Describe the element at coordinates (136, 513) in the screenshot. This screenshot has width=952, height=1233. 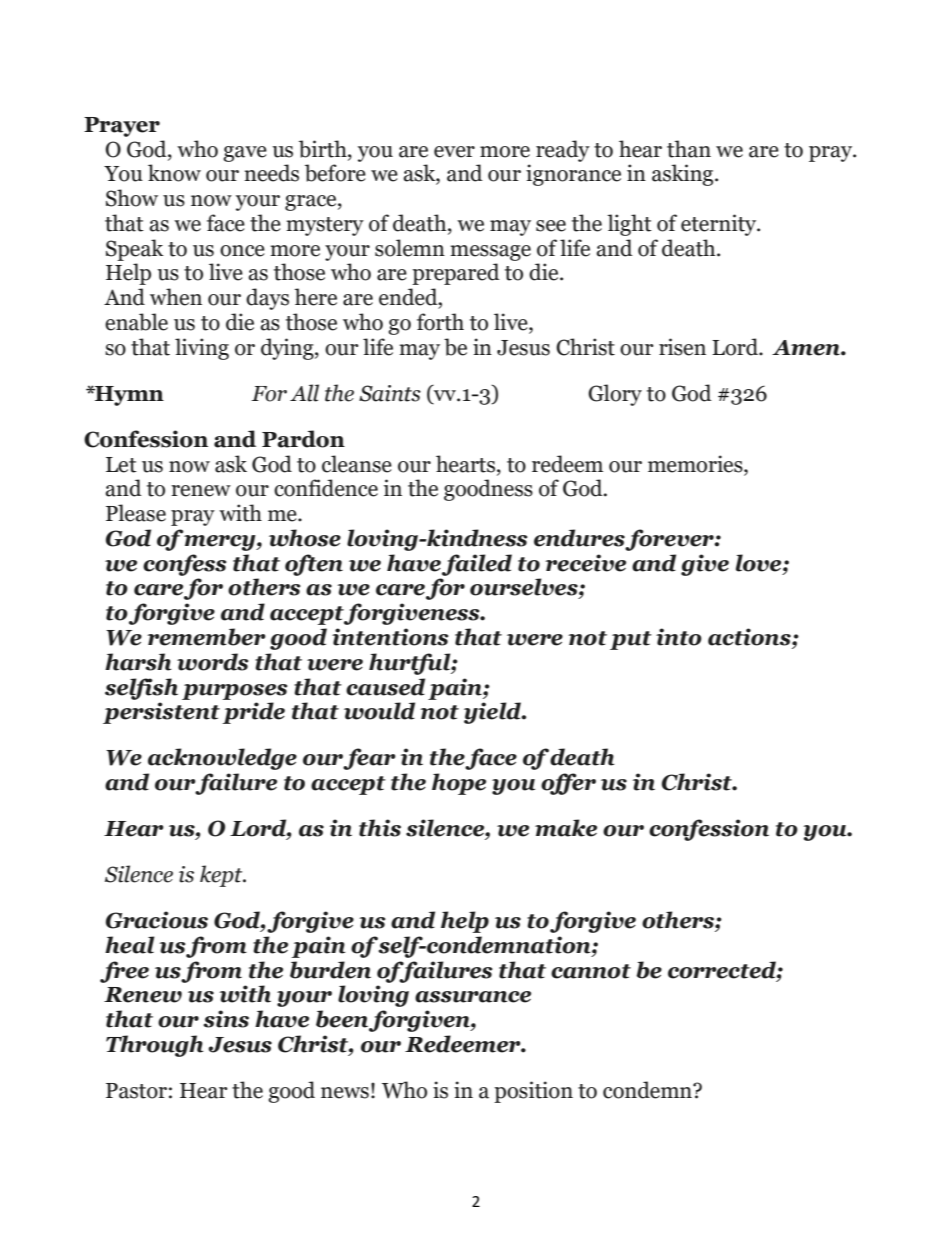
I see `Please` at that location.
